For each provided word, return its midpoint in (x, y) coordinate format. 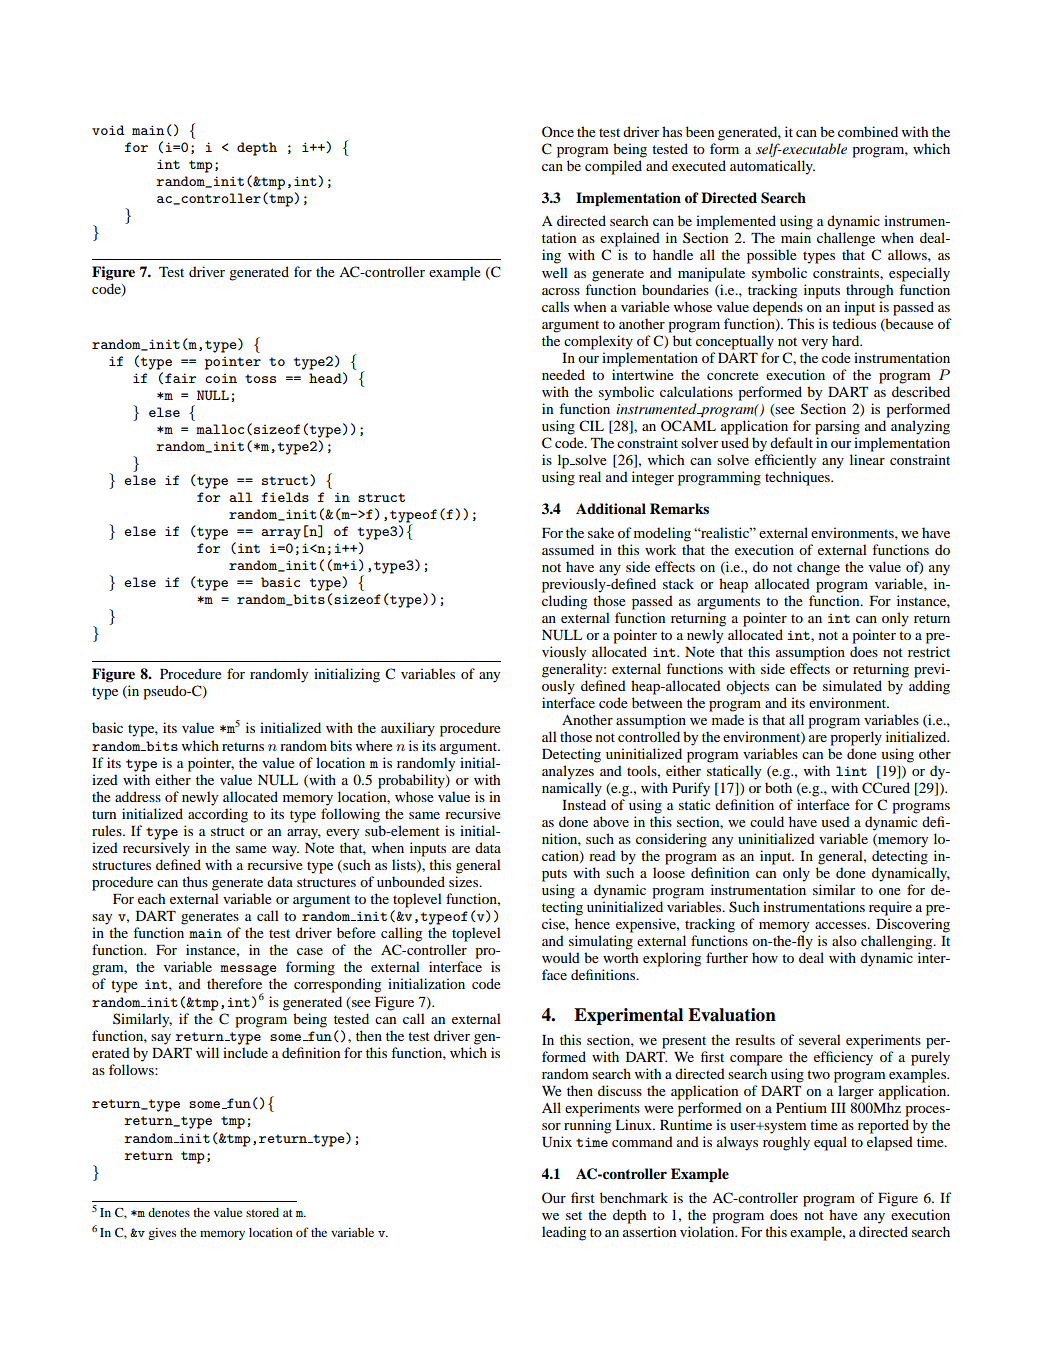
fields (285, 497)
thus (195, 881)
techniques (798, 478)
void (108, 130)
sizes (465, 881)
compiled (613, 167)
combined (868, 131)
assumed (568, 549)
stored (262, 1212)
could (767, 821)
